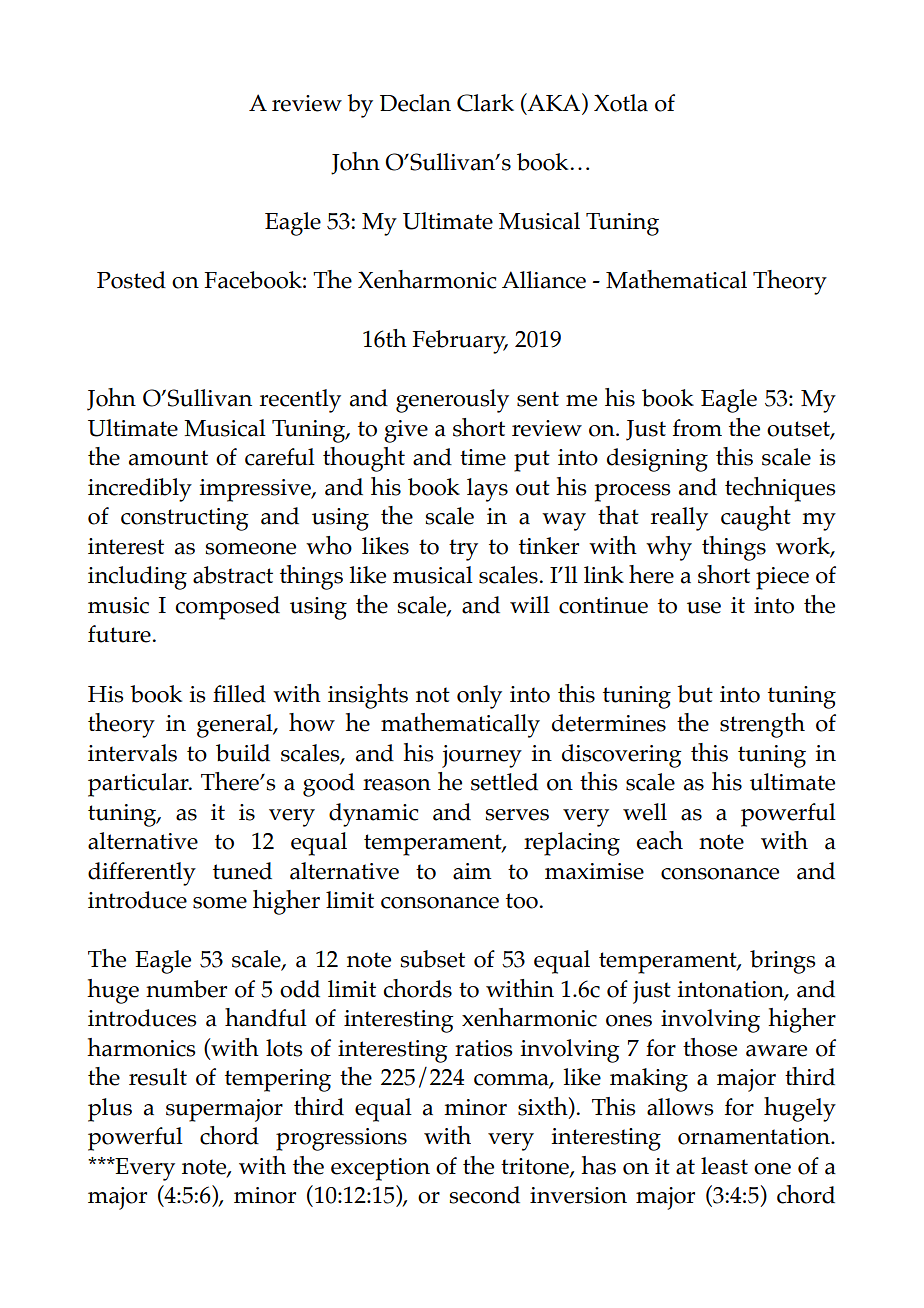 The height and width of the screenshot is (1308, 924). Describe the element at coordinates (142, 874) in the screenshot. I see `differently` at that location.
